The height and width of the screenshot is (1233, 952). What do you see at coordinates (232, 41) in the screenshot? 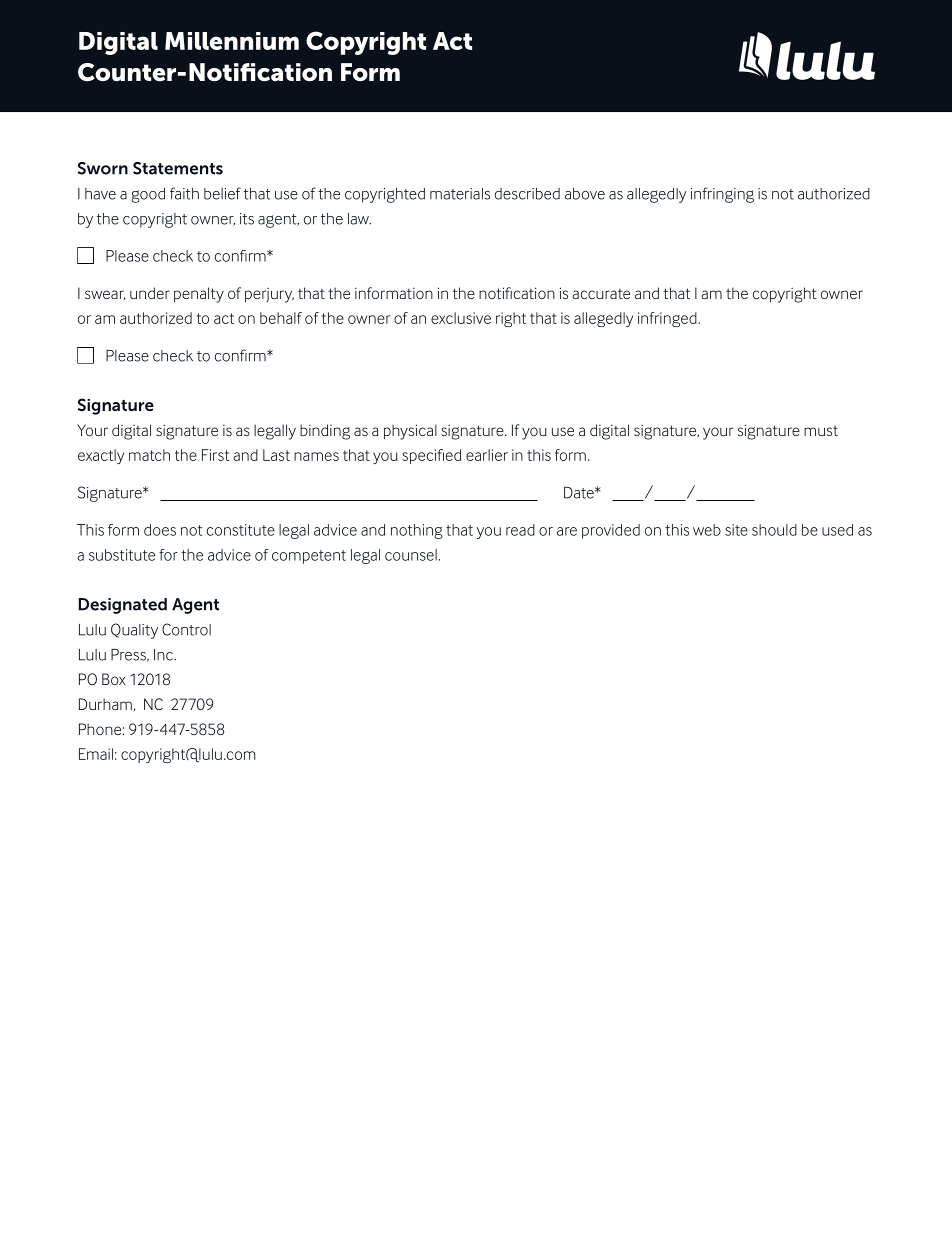
I see `Millennium` at bounding box center [232, 41].
